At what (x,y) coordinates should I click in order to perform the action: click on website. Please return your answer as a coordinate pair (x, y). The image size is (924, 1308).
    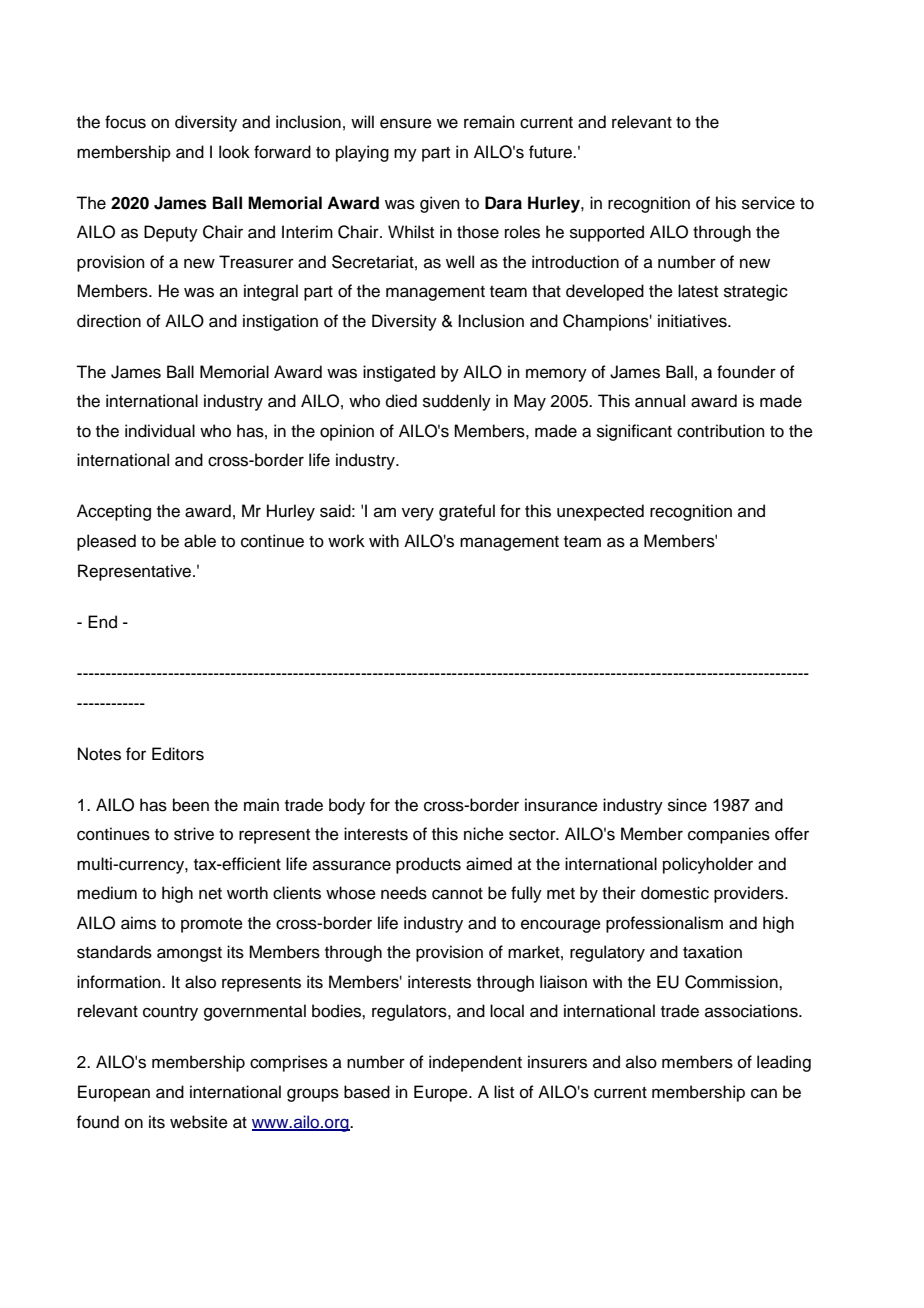
    Looking at the image, I should click on (199, 1122).
